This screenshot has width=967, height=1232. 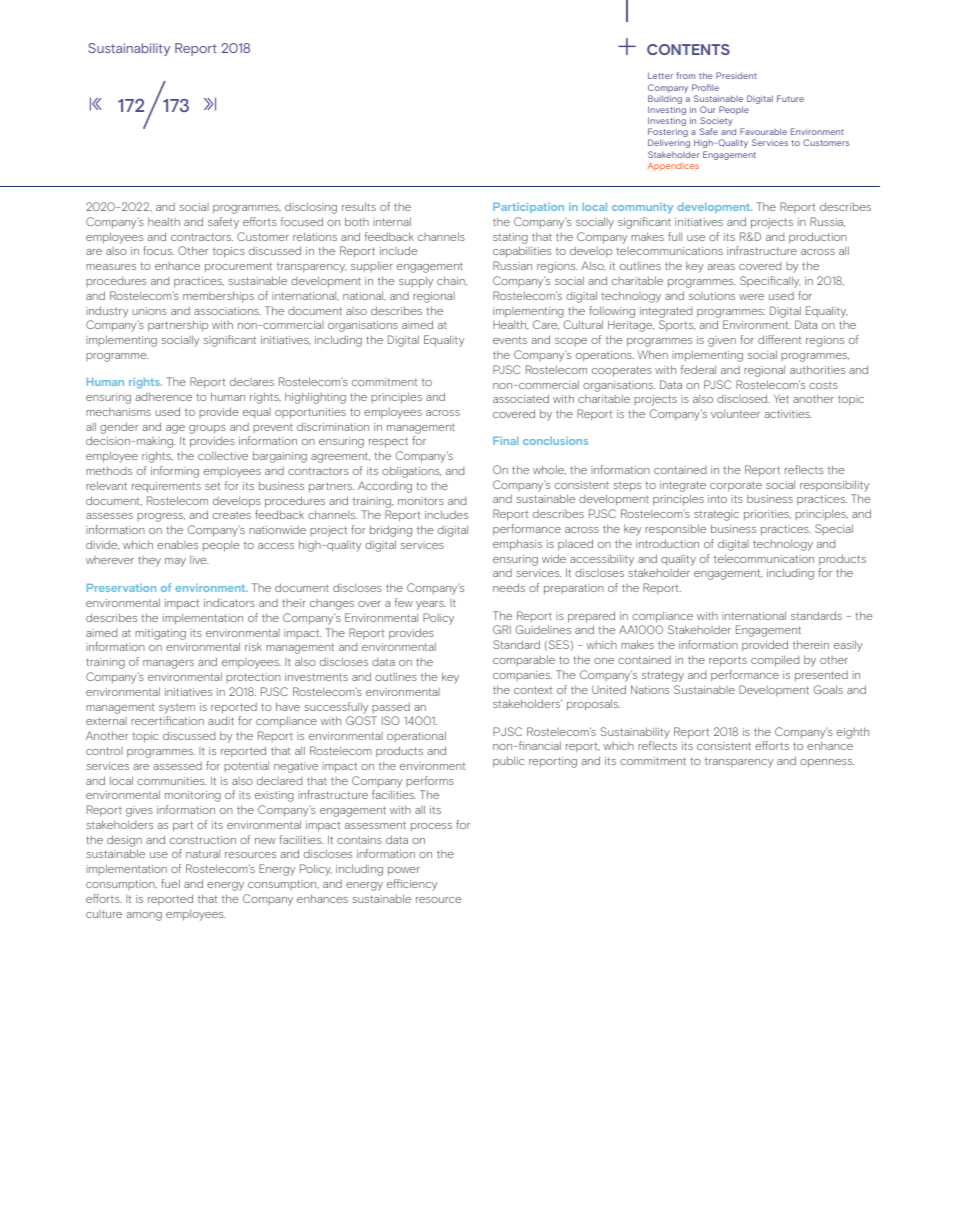 What do you see at coordinates (510, 340) in the screenshot?
I see `events` at bounding box center [510, 340].
